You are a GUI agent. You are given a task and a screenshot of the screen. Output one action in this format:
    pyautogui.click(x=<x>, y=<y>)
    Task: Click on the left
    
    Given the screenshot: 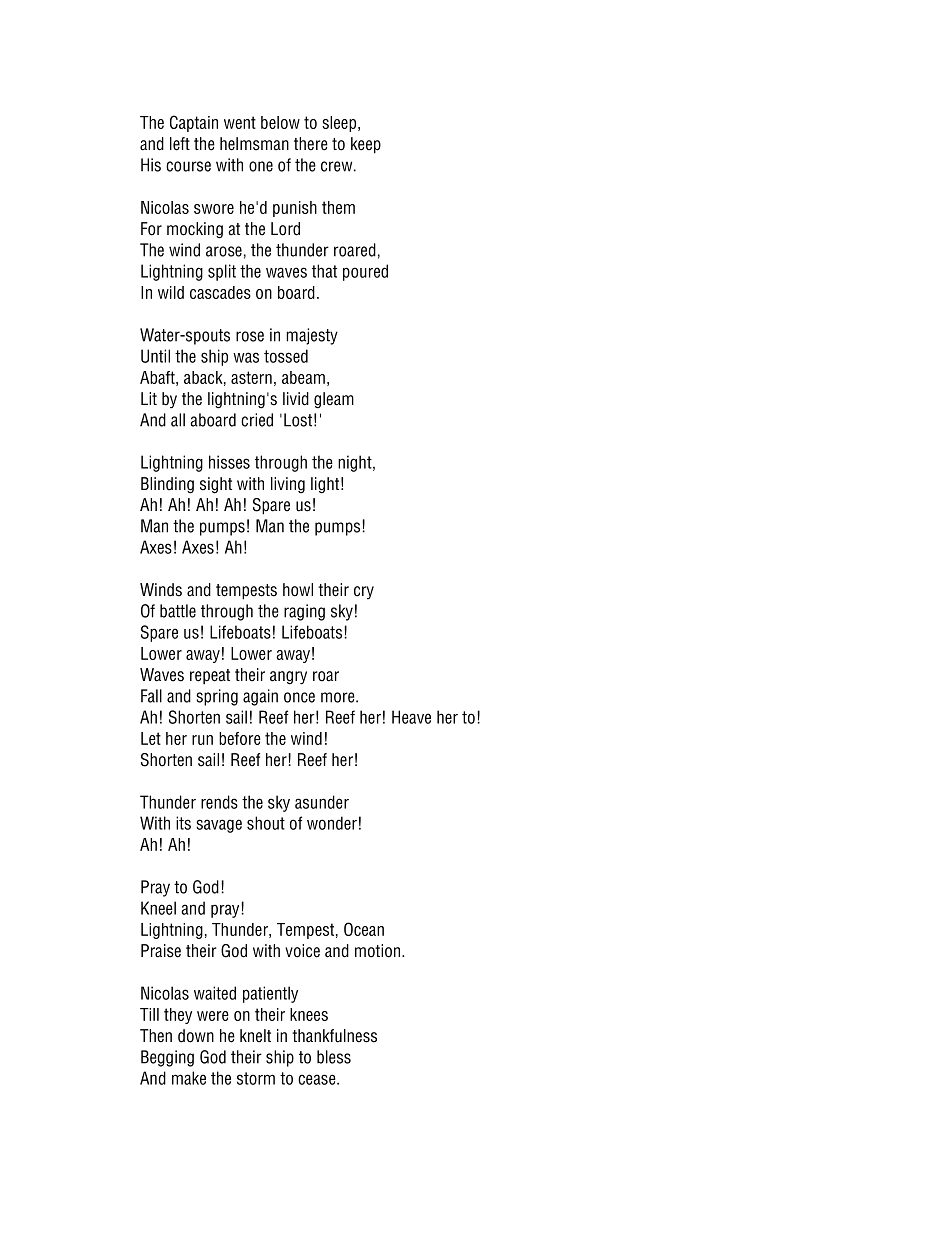 What is the action you would take?
    pyautogui.click(x=180, y=144)
